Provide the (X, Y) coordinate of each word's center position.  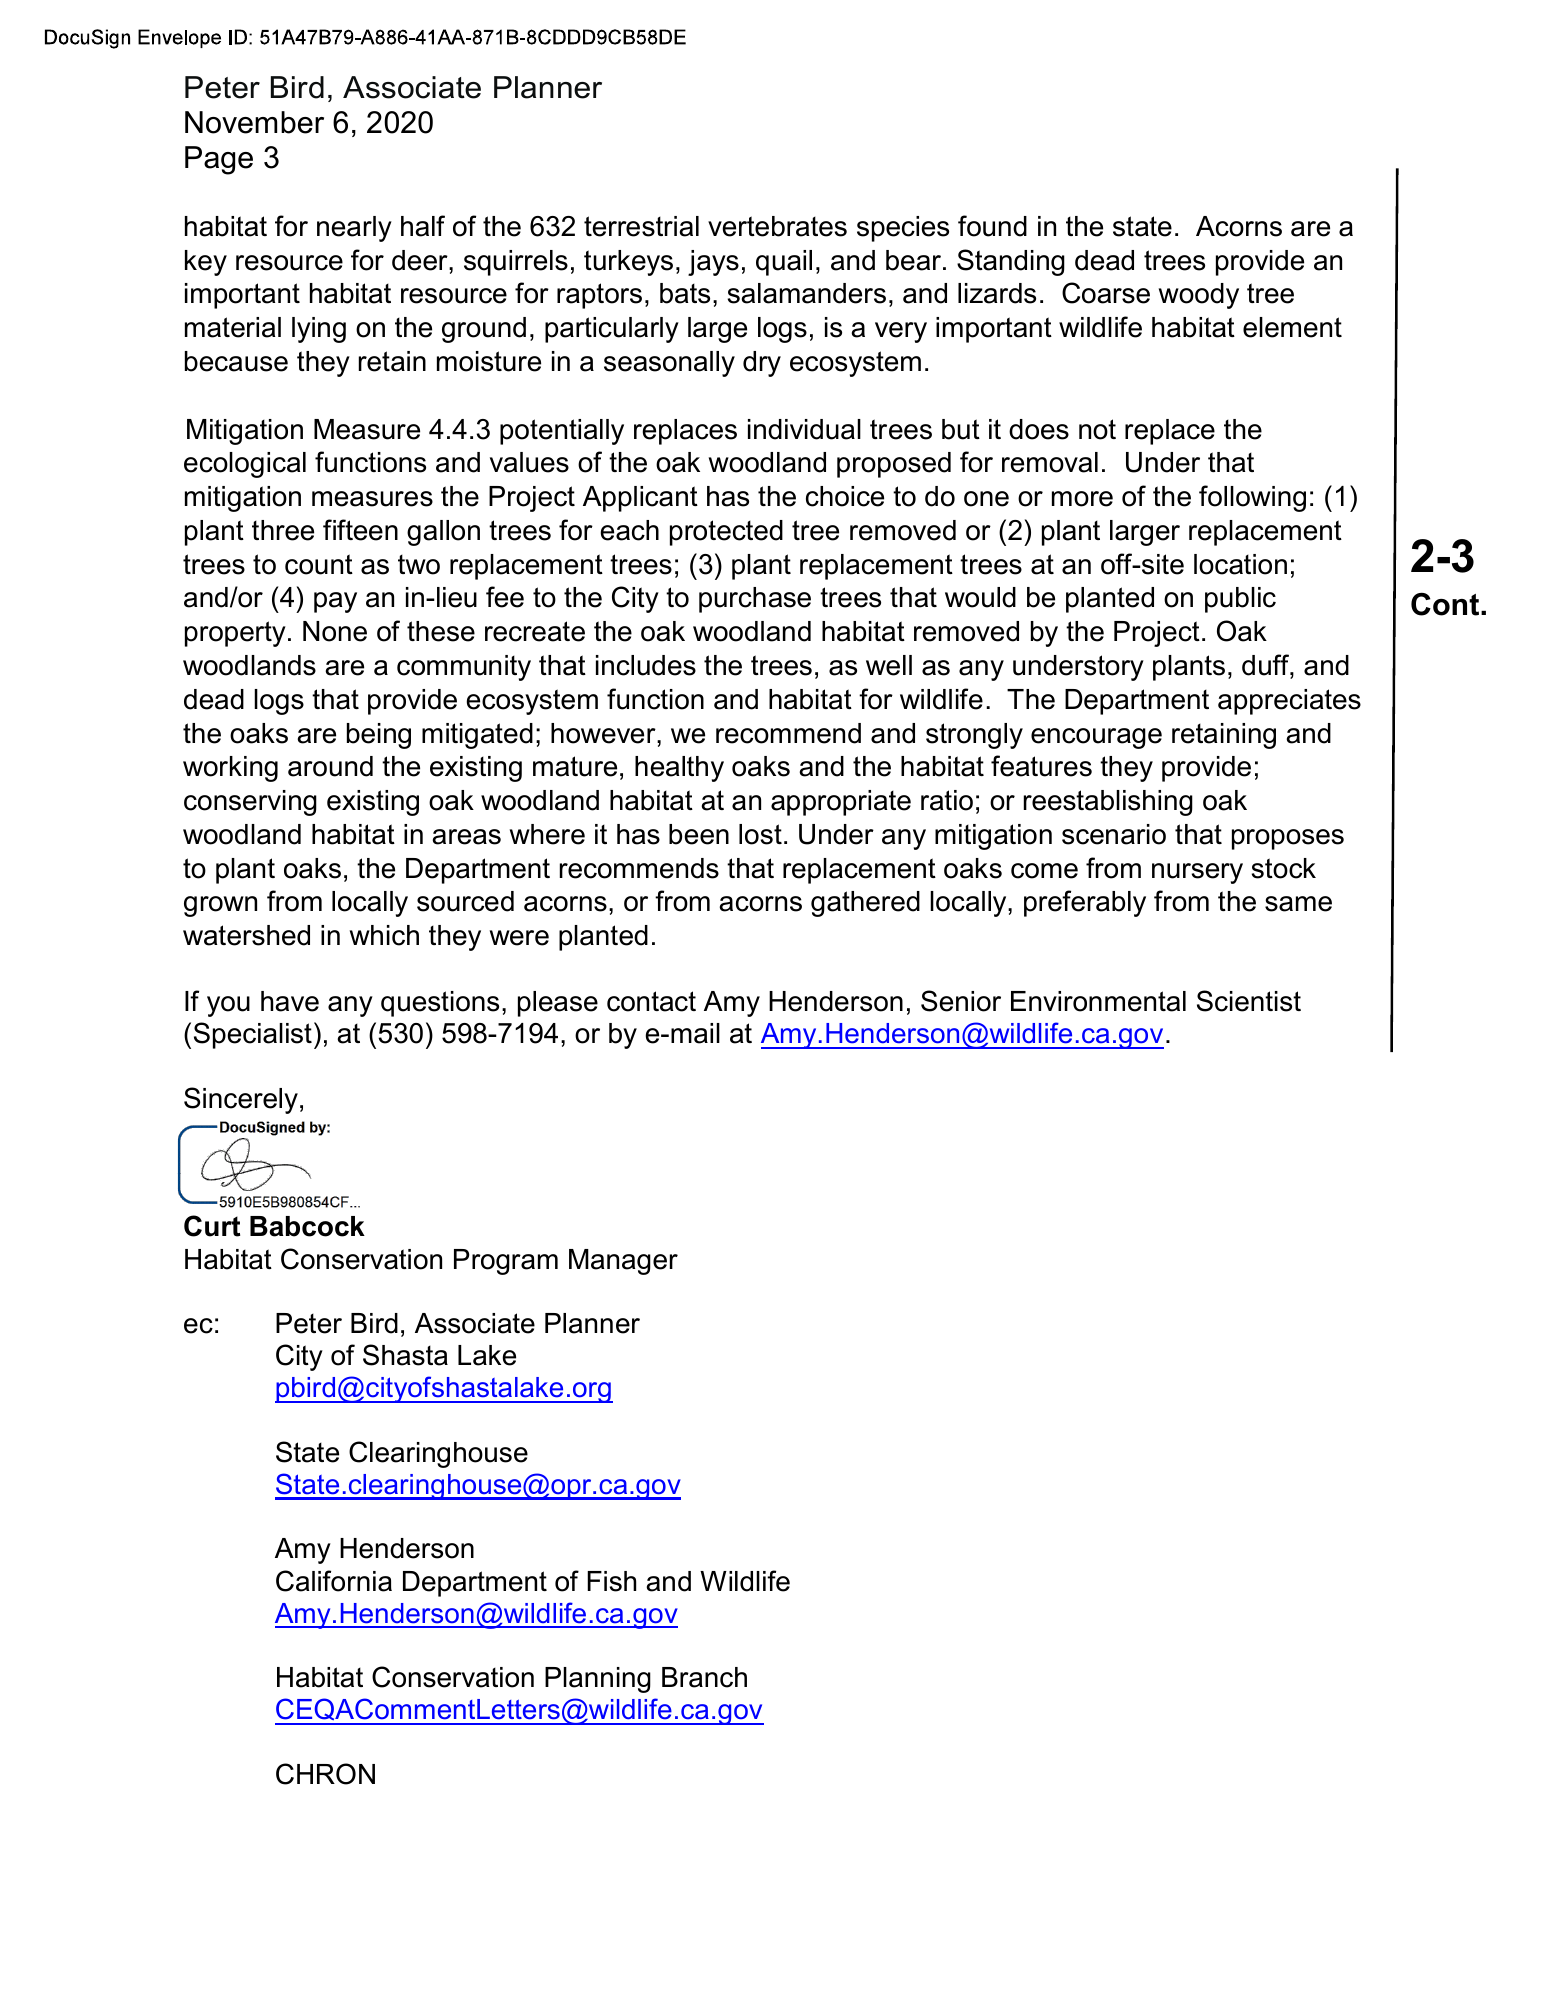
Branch (704, 1677)
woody (1199, 296)
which (384, 935)
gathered (865, 904)
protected (726, 533)
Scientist (1249, 1001)
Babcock (307, 1226)
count (319, 564)
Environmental (1098, 1001)
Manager (623, 1262)
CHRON (325, 1774)
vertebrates (777, 226)
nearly (354, 229)
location (1240, 564)
